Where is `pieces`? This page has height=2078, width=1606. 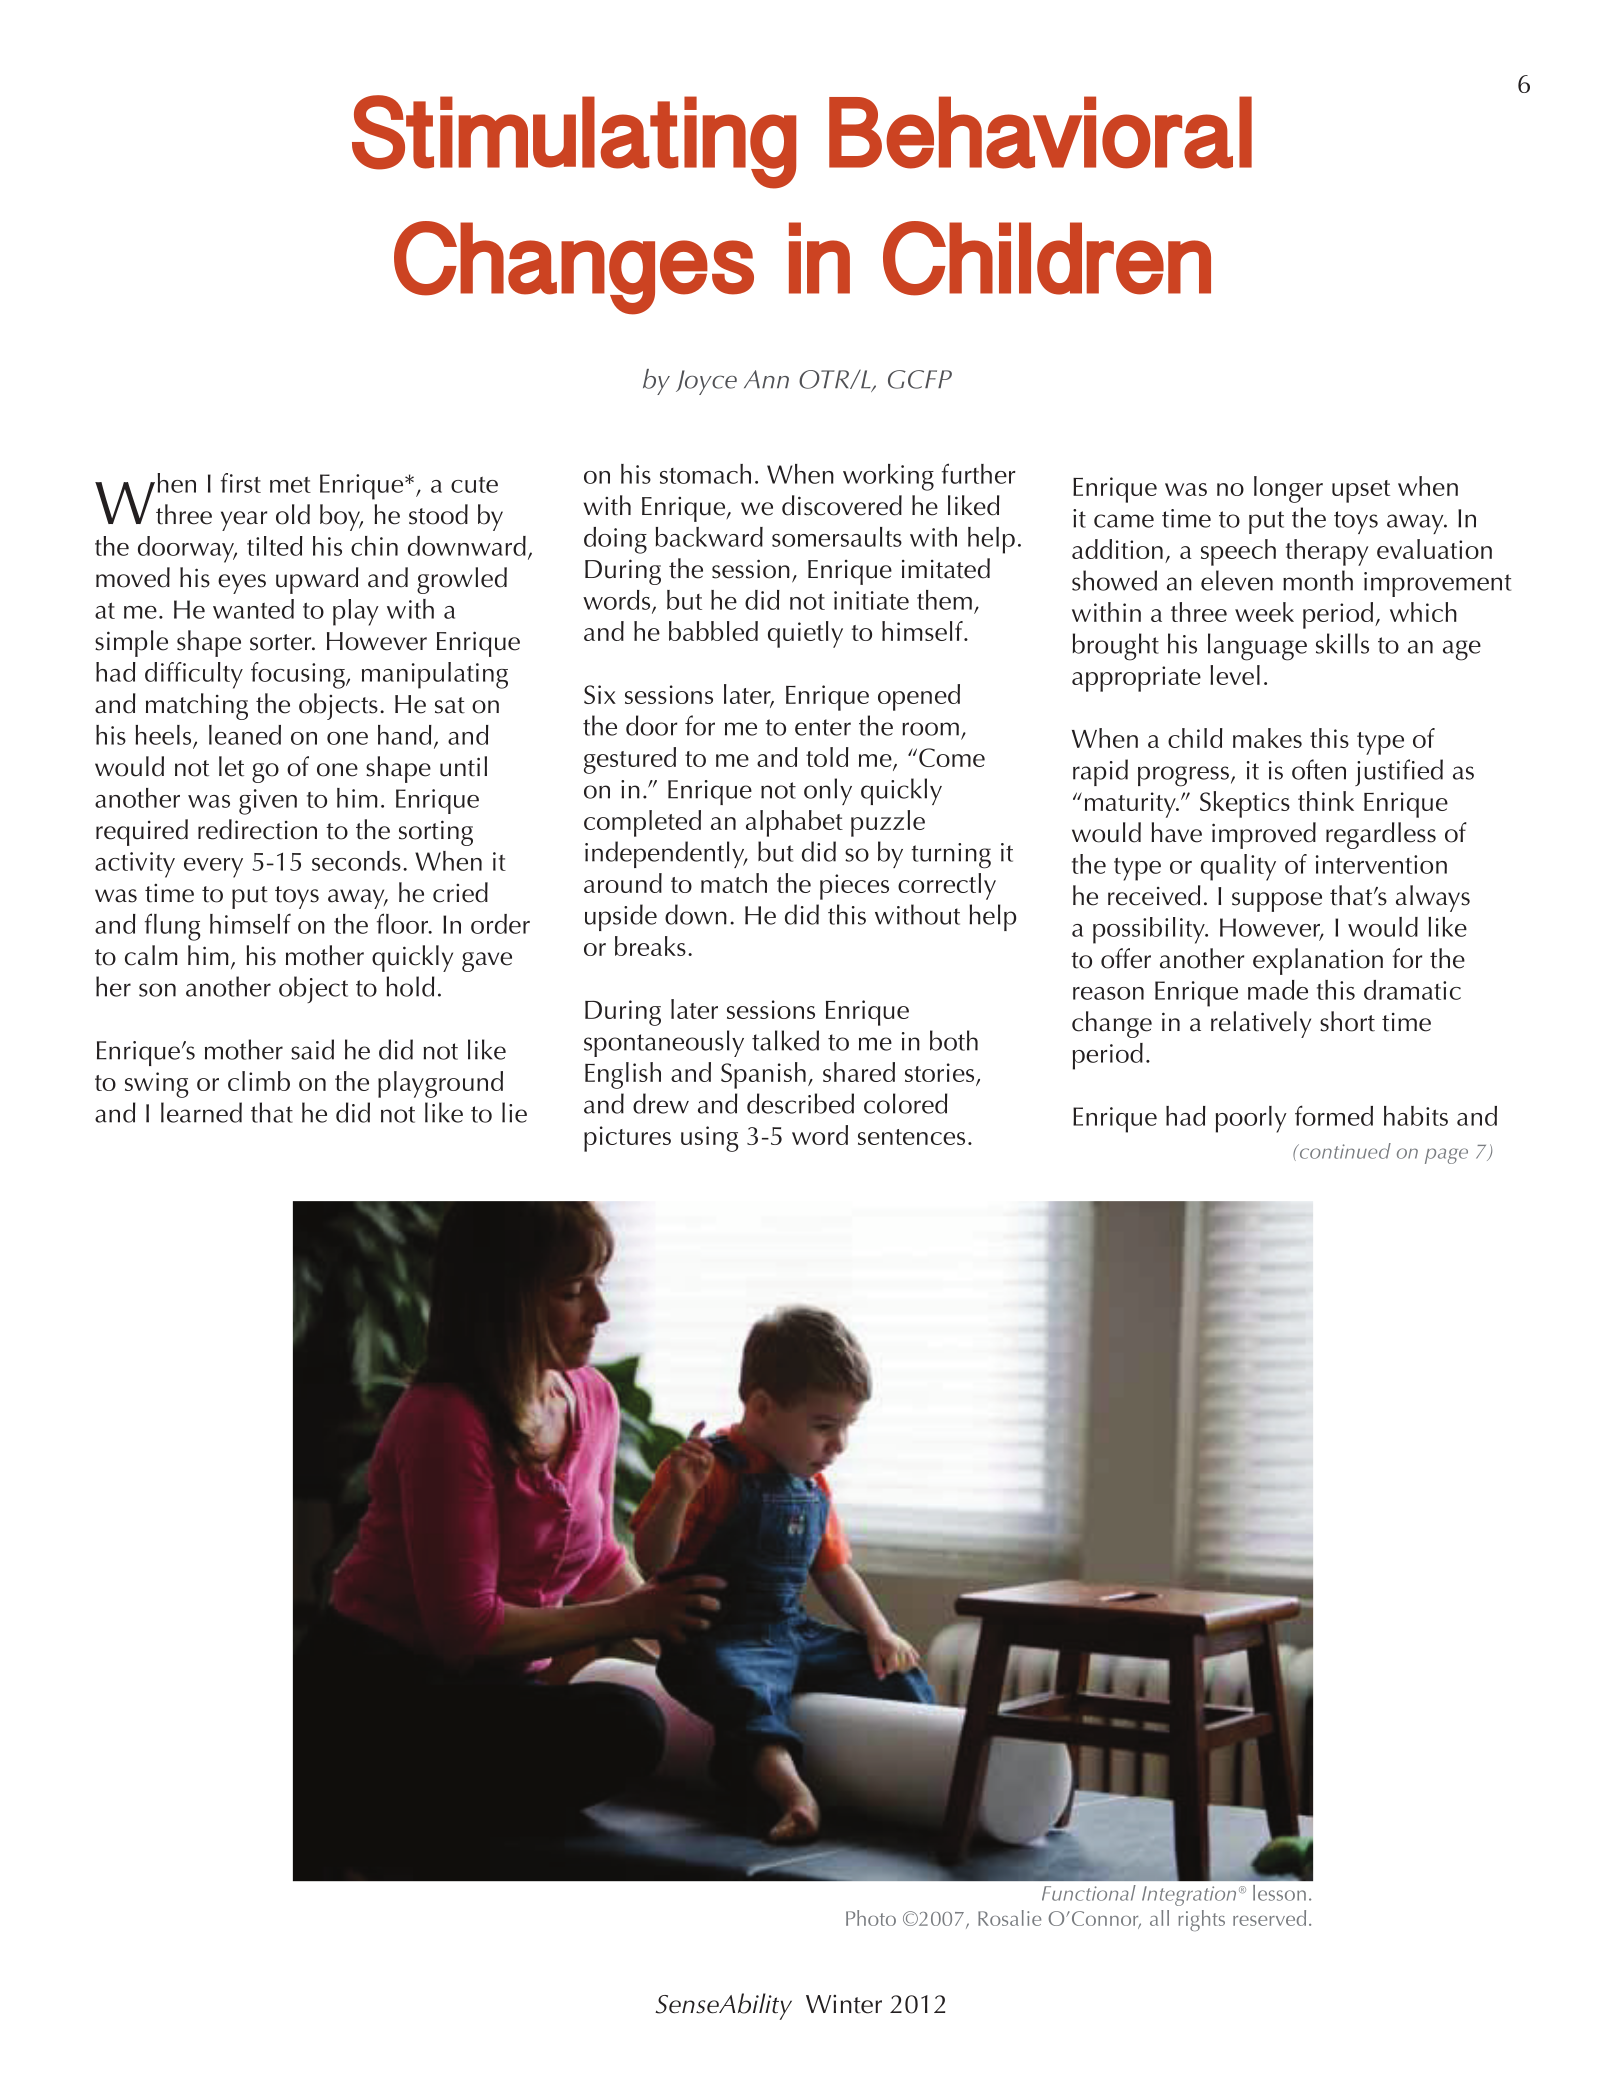 pieces is located at coordinates (854, 887).
